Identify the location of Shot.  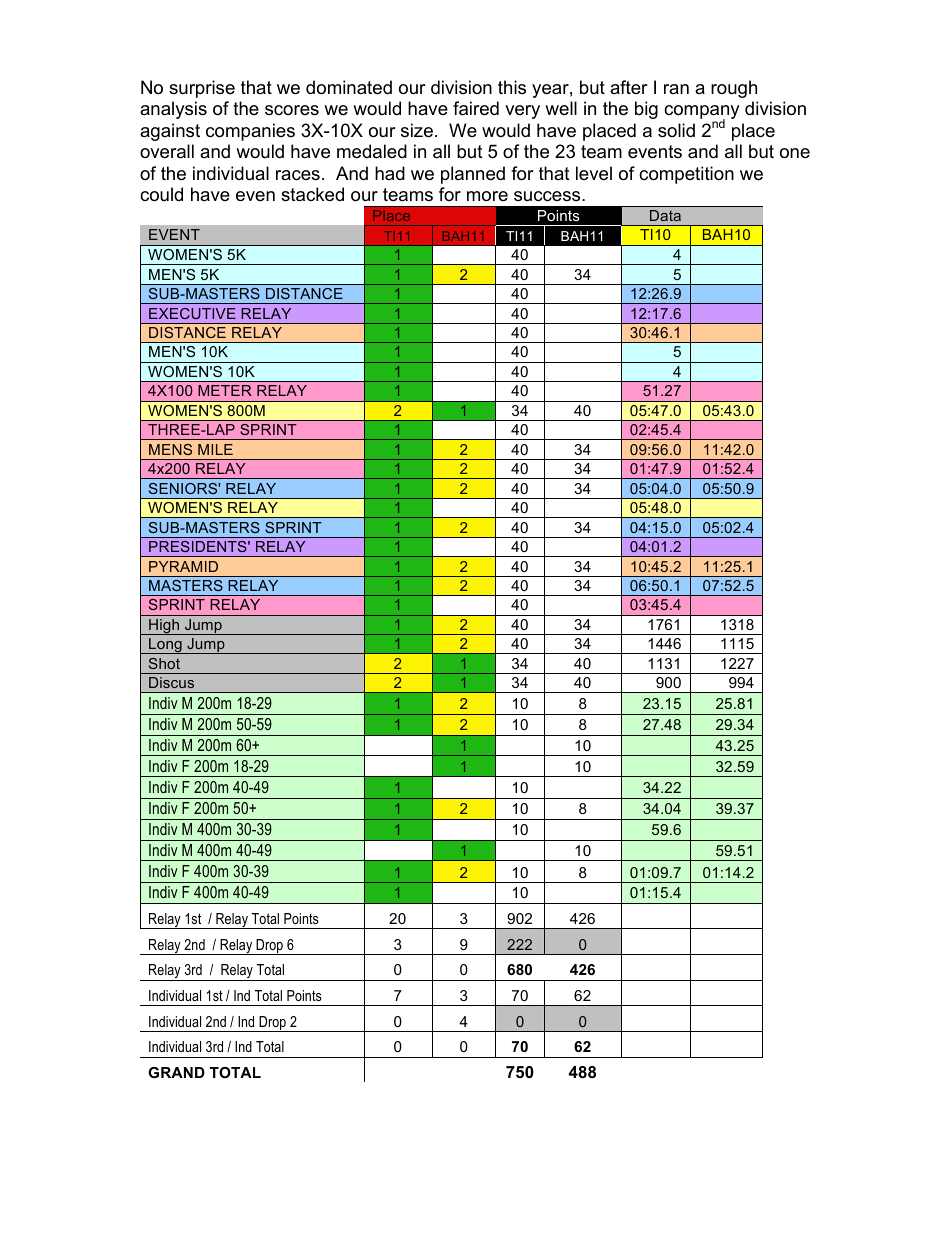
(164, 663).
